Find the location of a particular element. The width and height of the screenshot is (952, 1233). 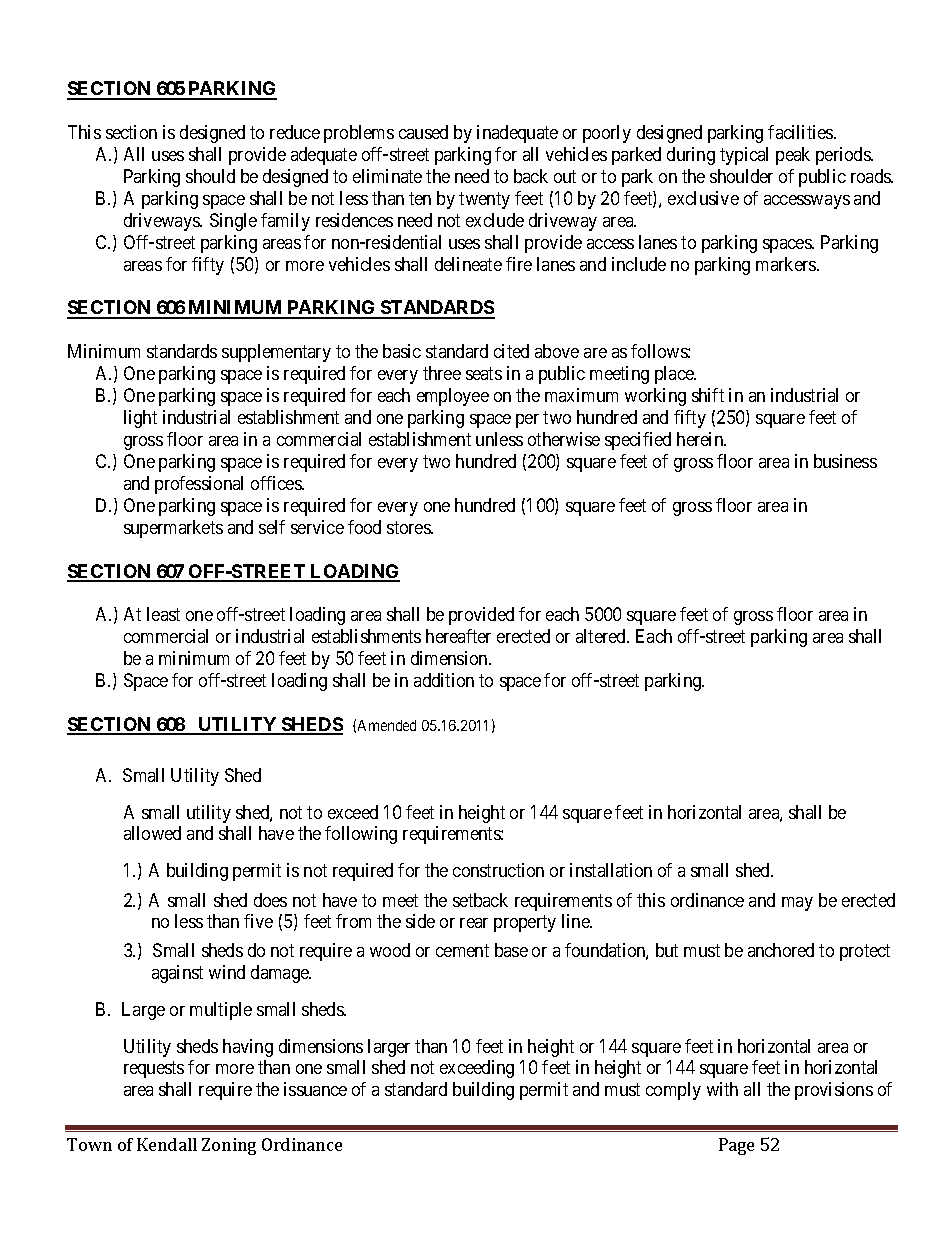

Kendall is located at coordinates (167, 1144).
